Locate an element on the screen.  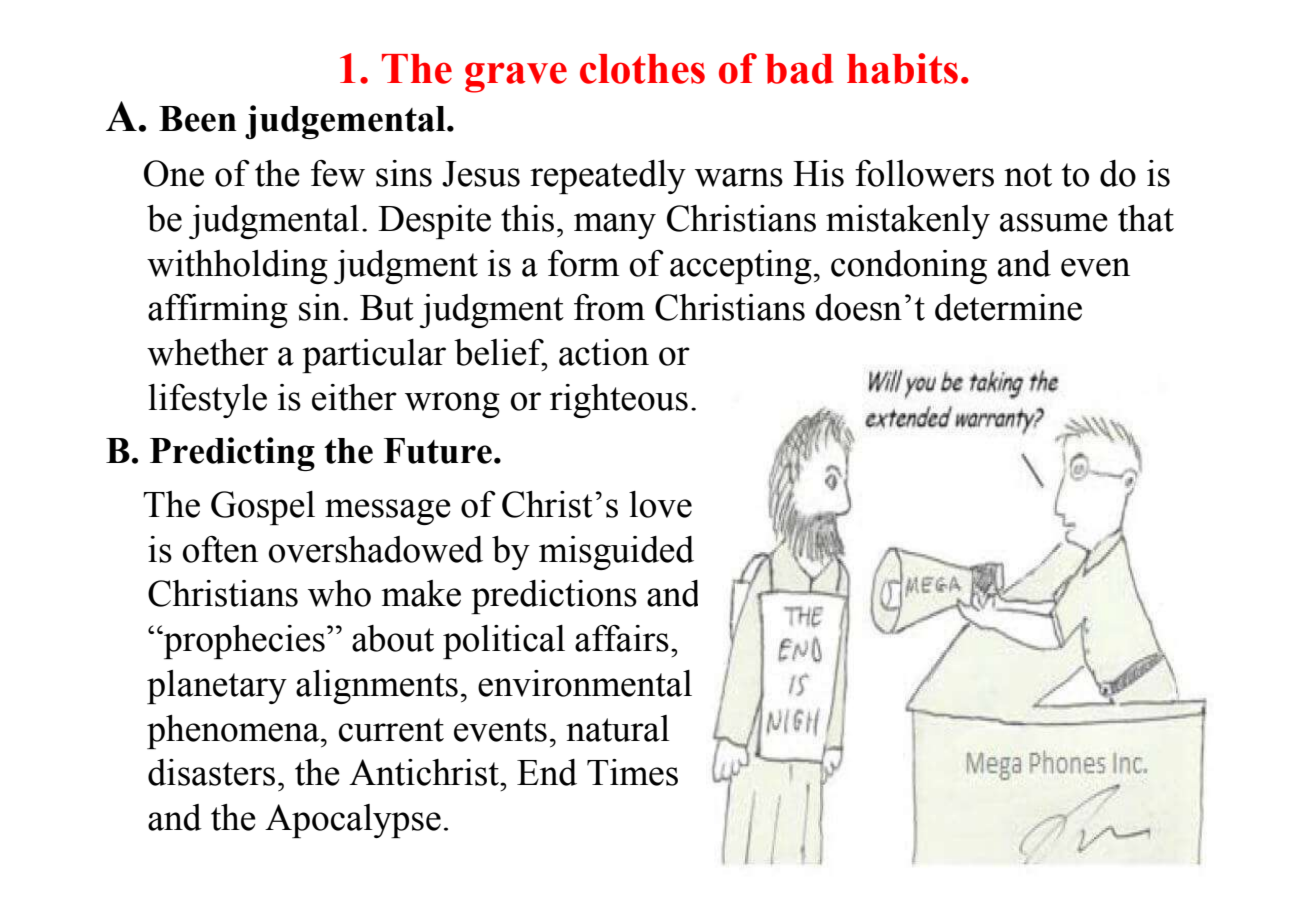
judgemental is located at coordinates (346, 122).
